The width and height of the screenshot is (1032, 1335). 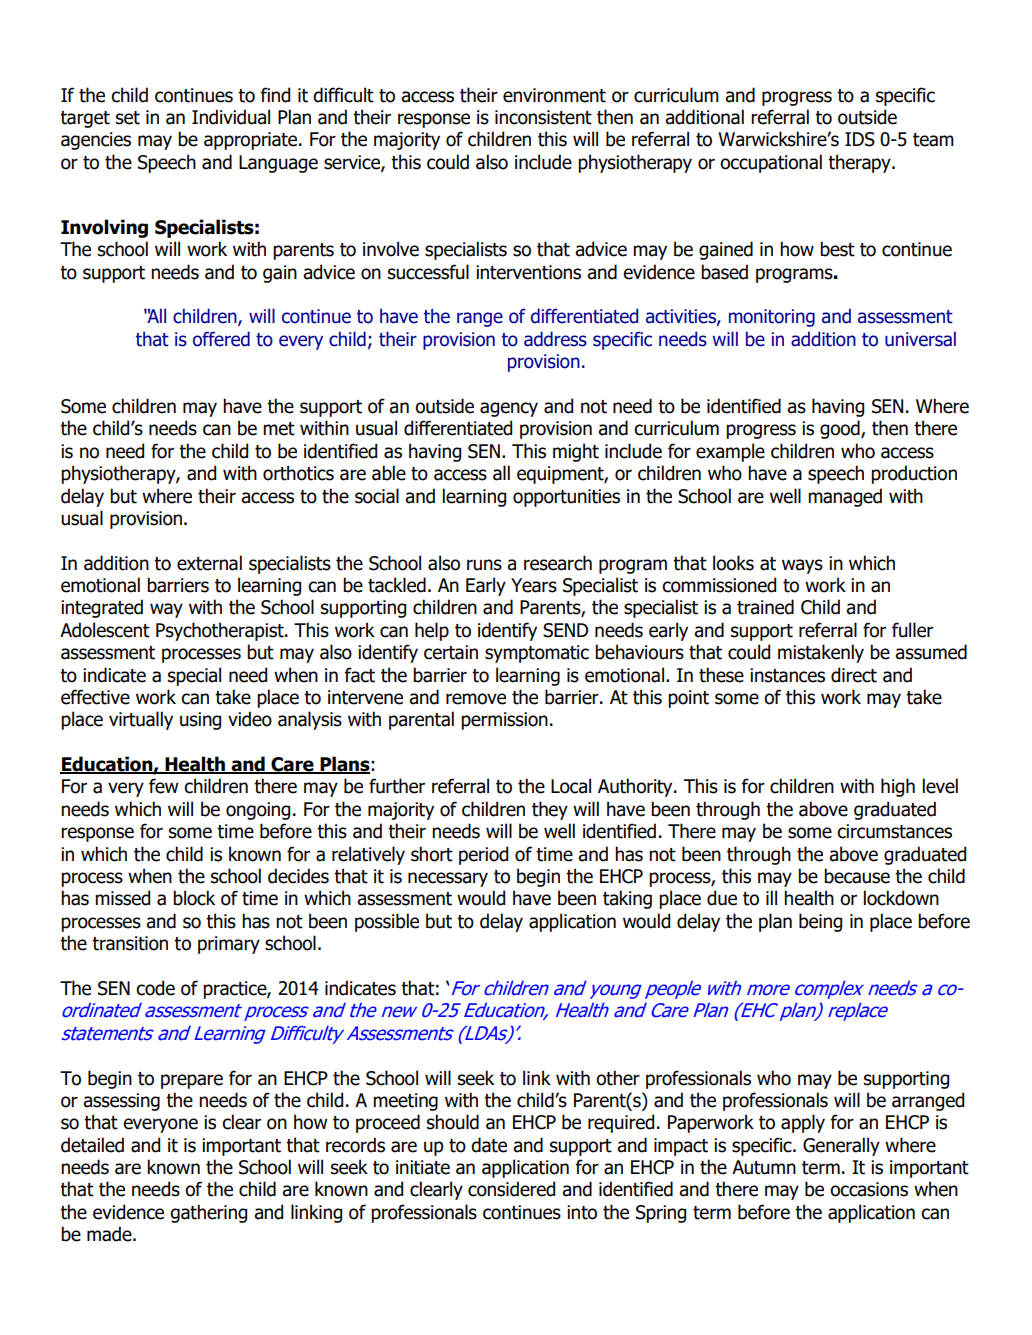 What do you see at coordinates (860, 139) in the screenshot?
I see `IDS` at bounding box center [860, 139].
